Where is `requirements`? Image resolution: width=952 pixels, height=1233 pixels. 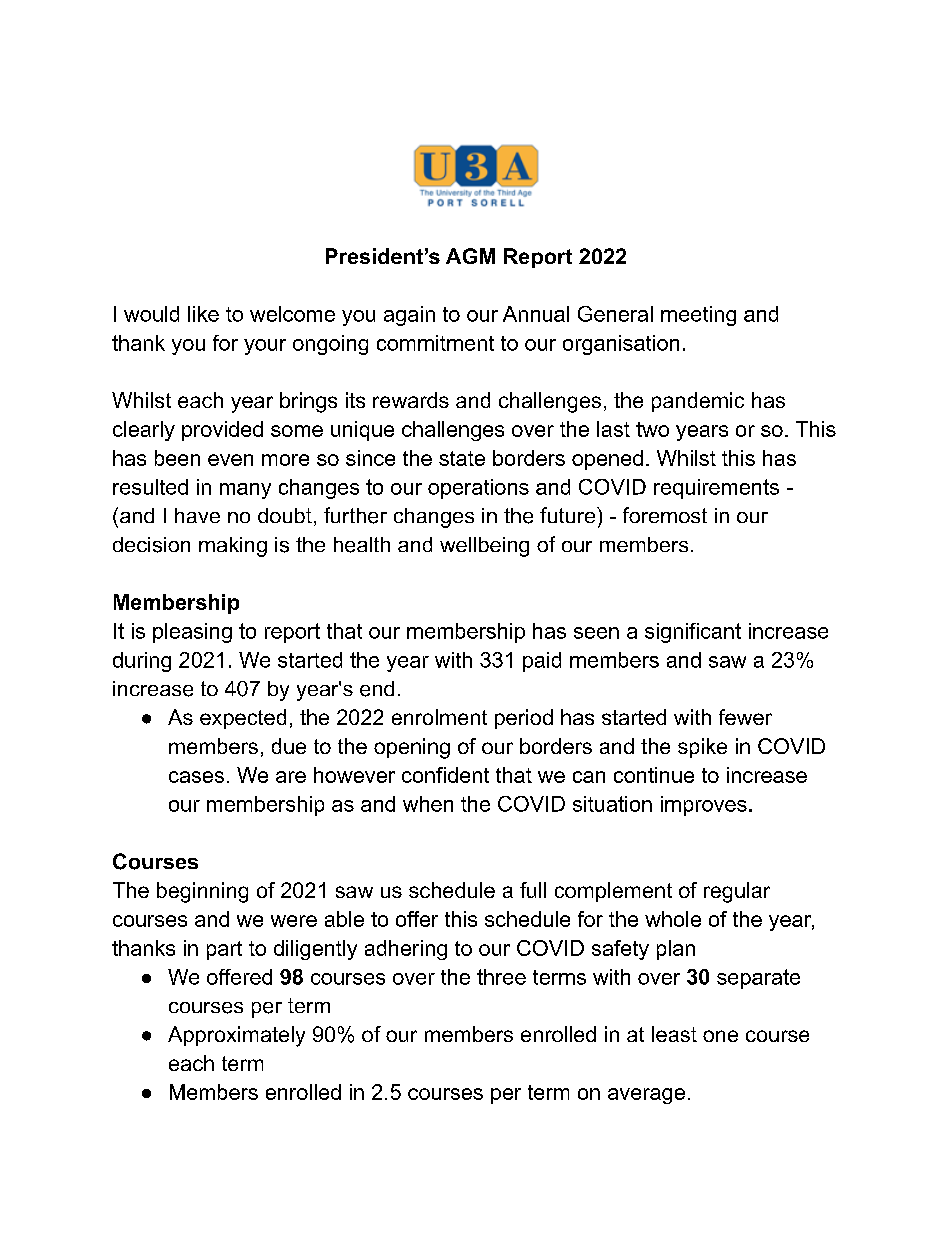
requirements is located at coordinates (716, 489).
